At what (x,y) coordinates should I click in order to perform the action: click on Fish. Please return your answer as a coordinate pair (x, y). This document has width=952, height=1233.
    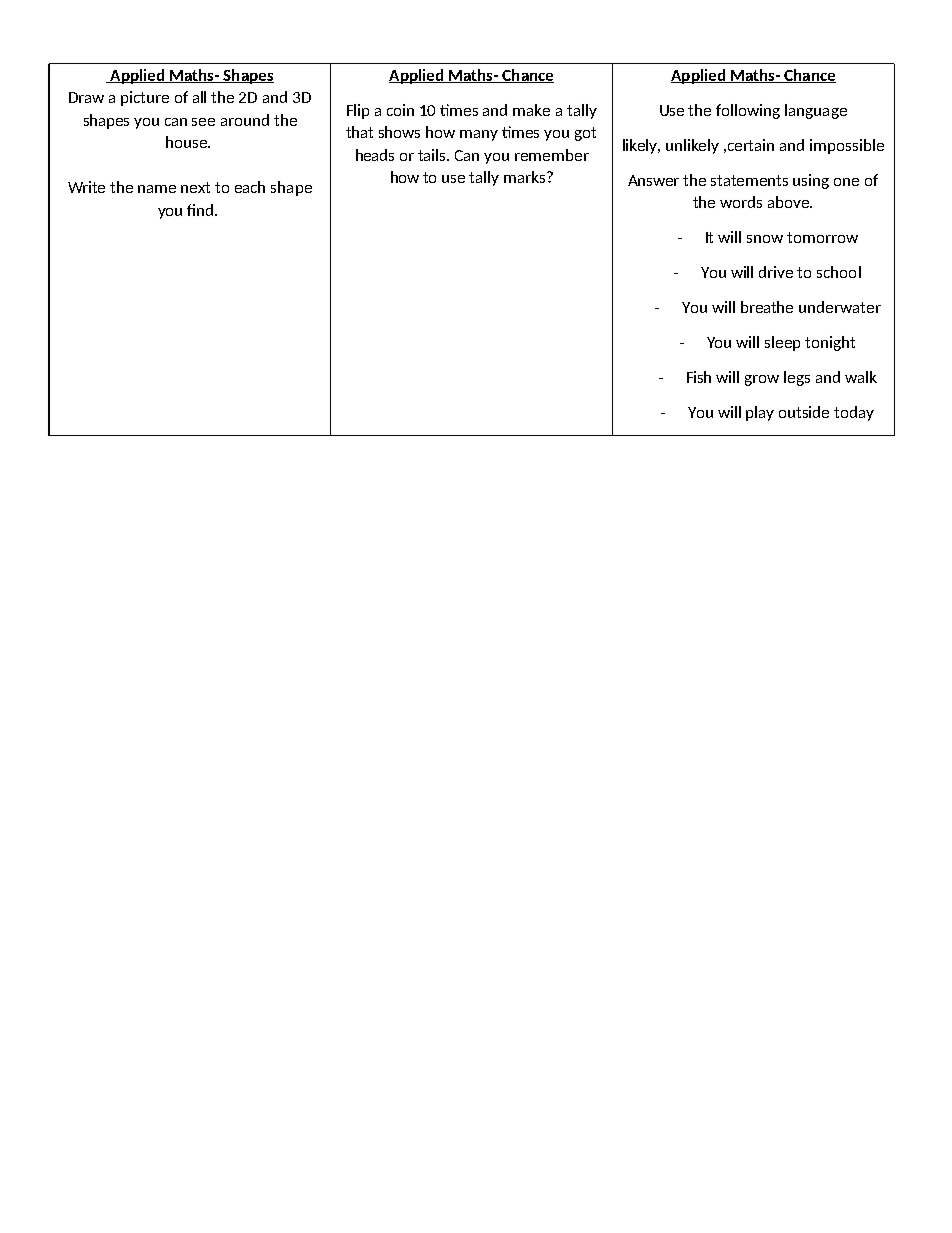
    Looking at the image, I should click on (699, 377).
